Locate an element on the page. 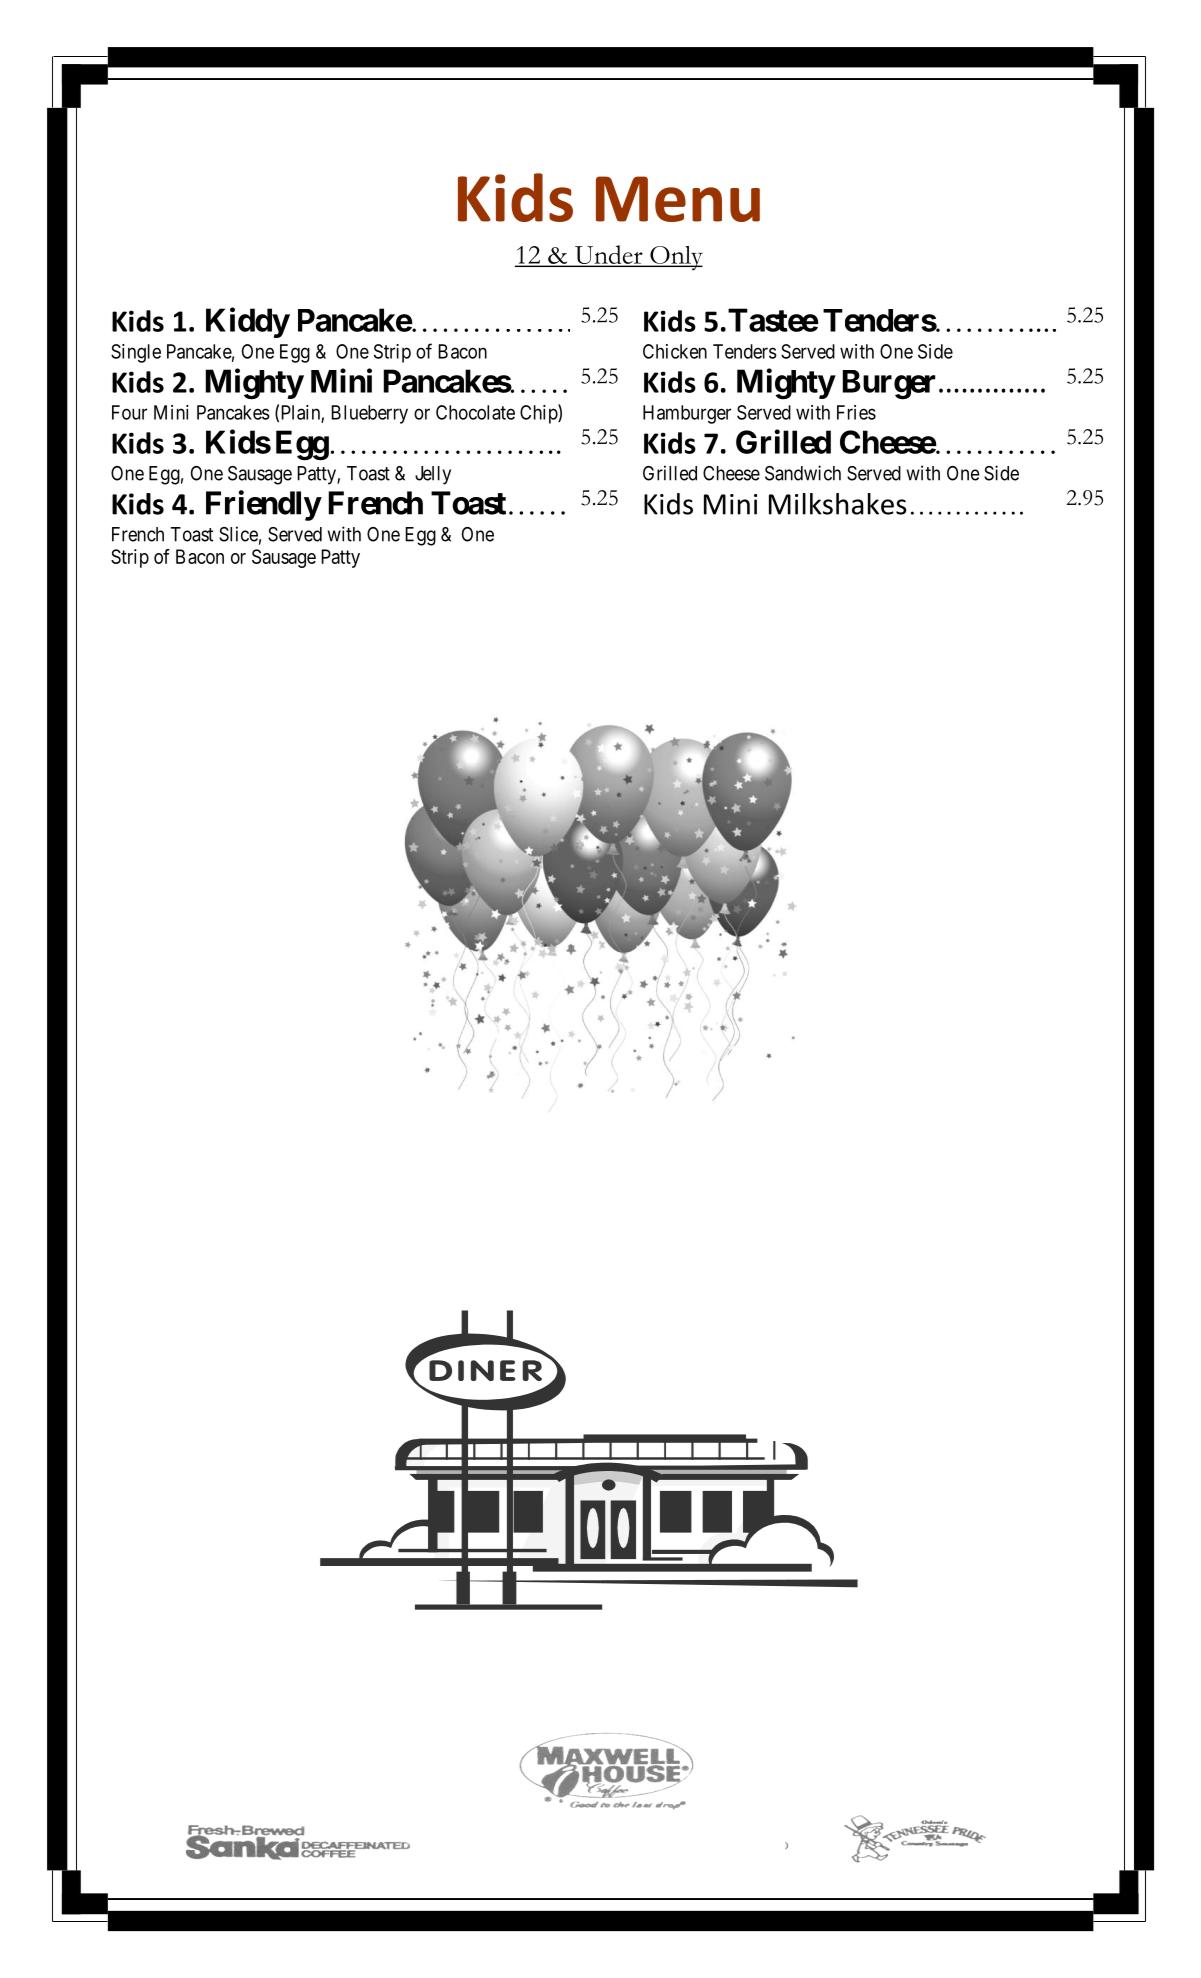 The height and width of the image is (1978, 1201). Chicken is located at coordinates (675, 351).
